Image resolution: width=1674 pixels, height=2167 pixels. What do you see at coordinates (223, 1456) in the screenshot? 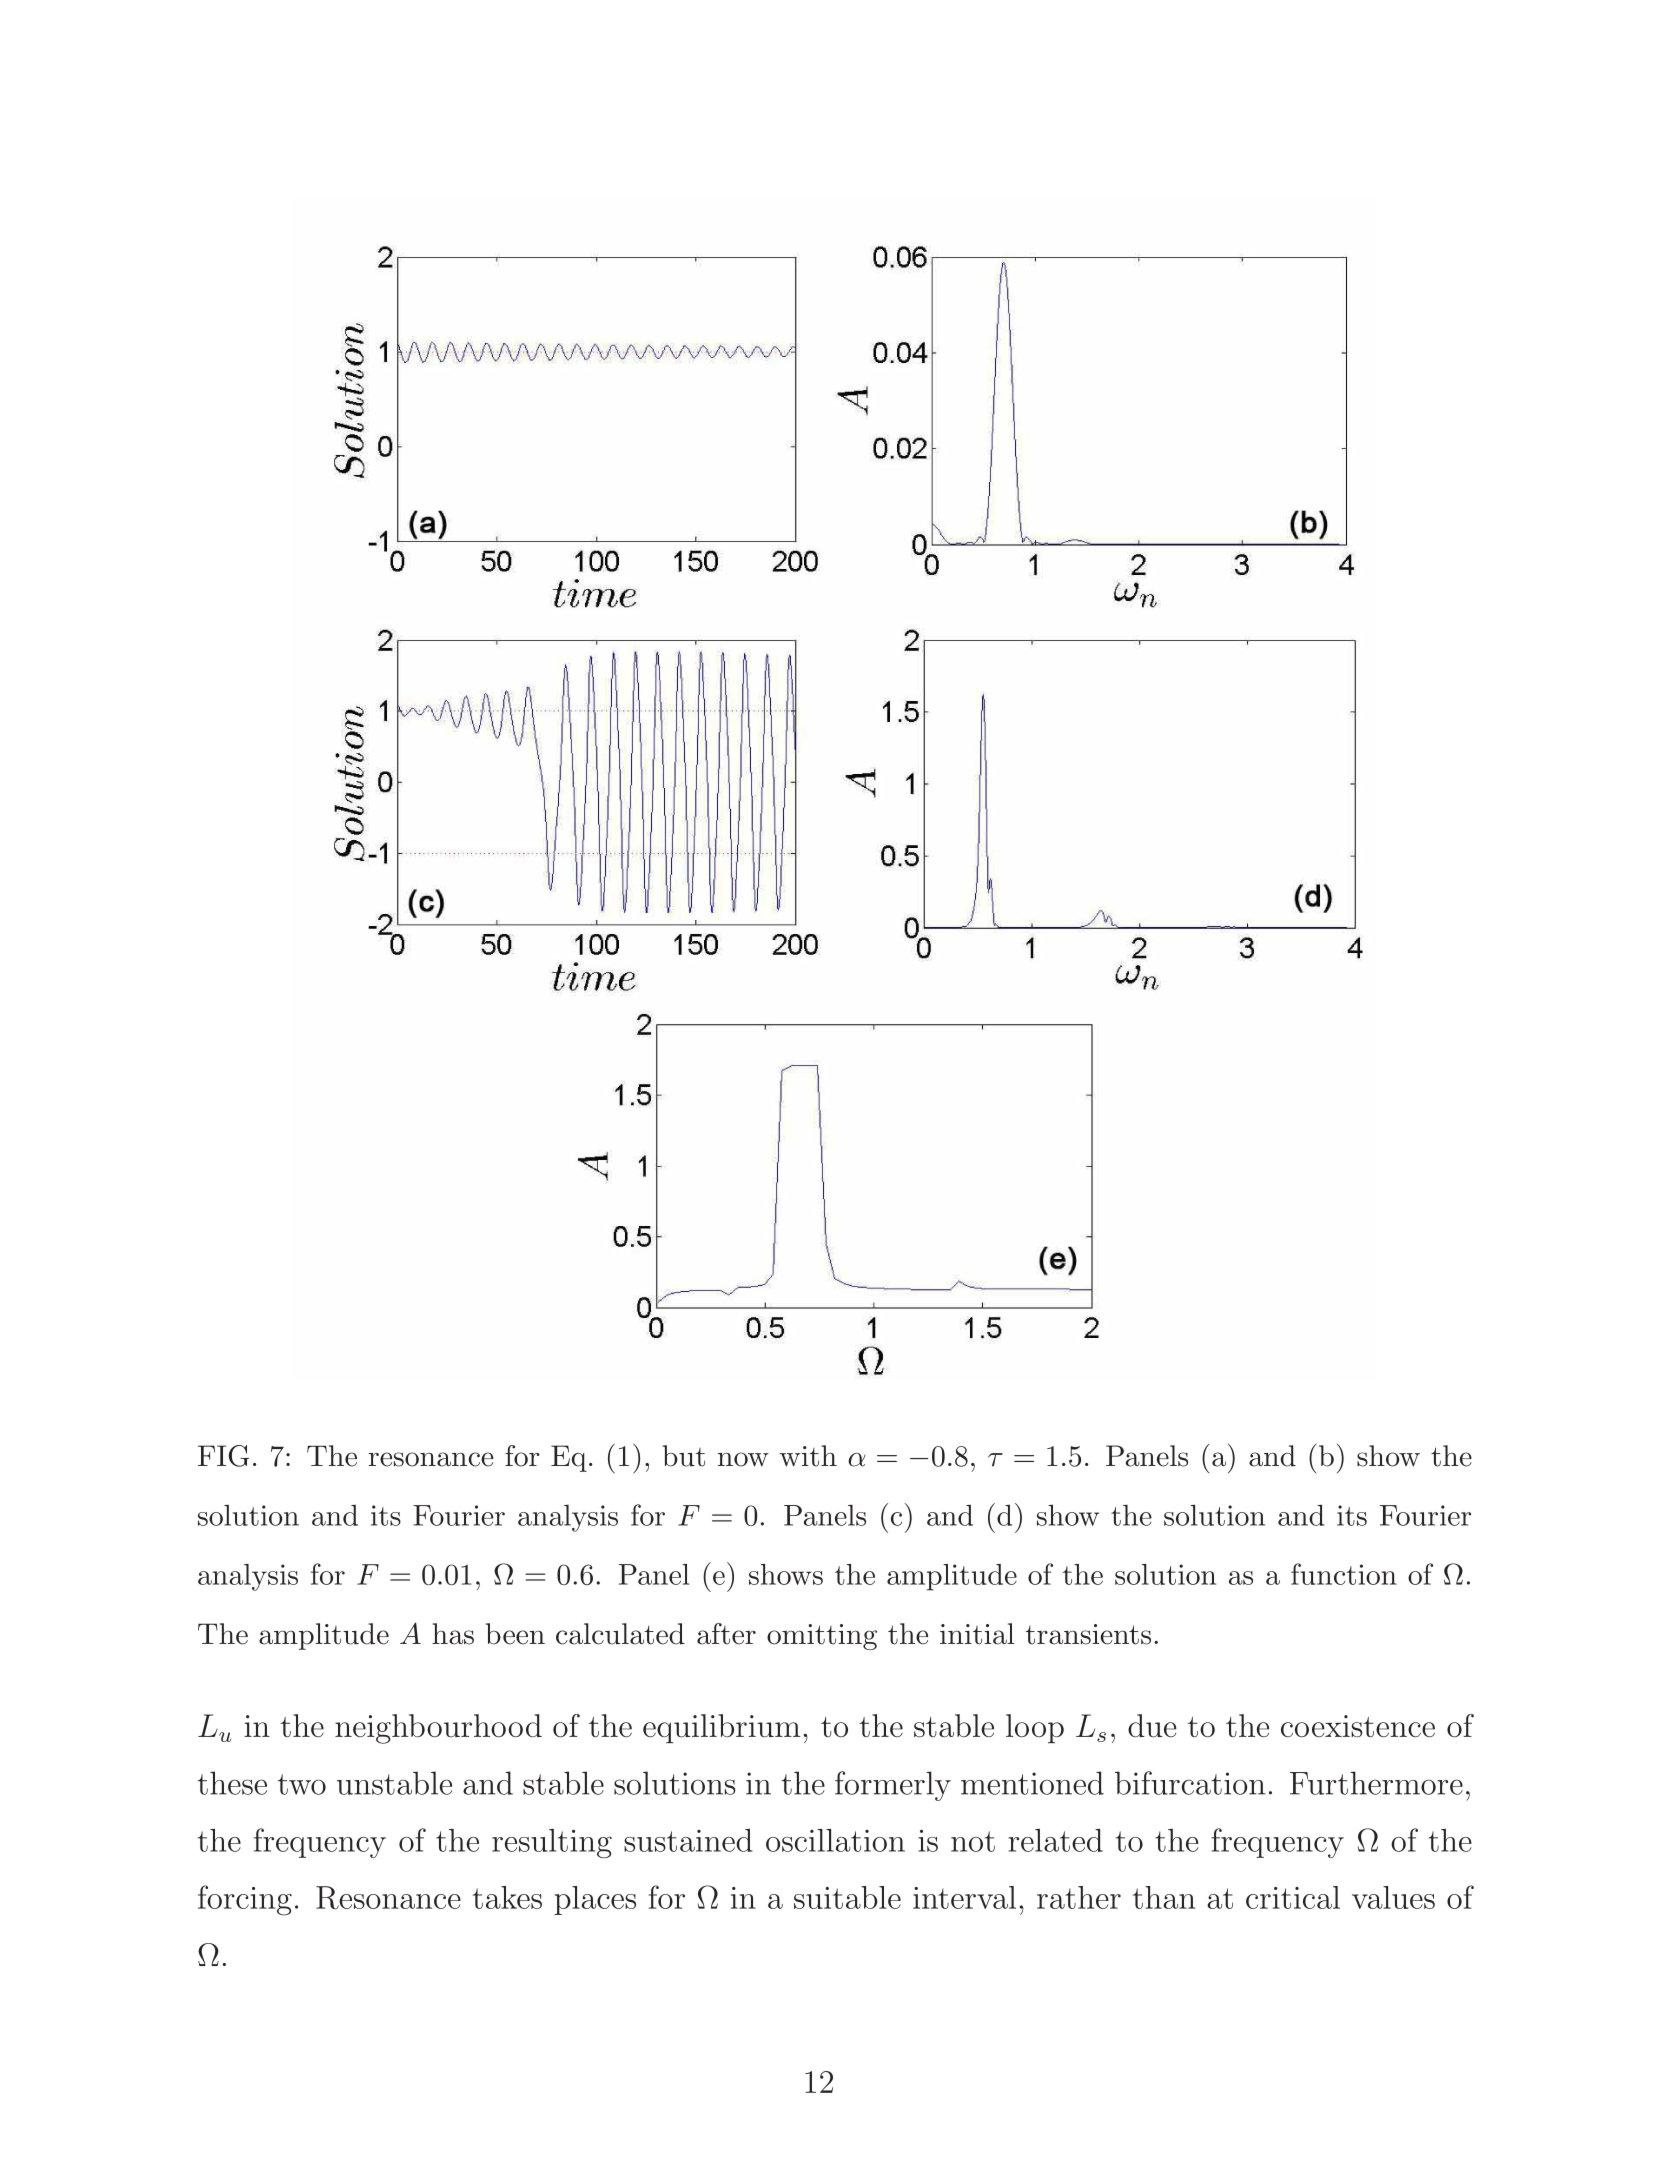
I see `FIG` at bounding box center [223, 1456].
